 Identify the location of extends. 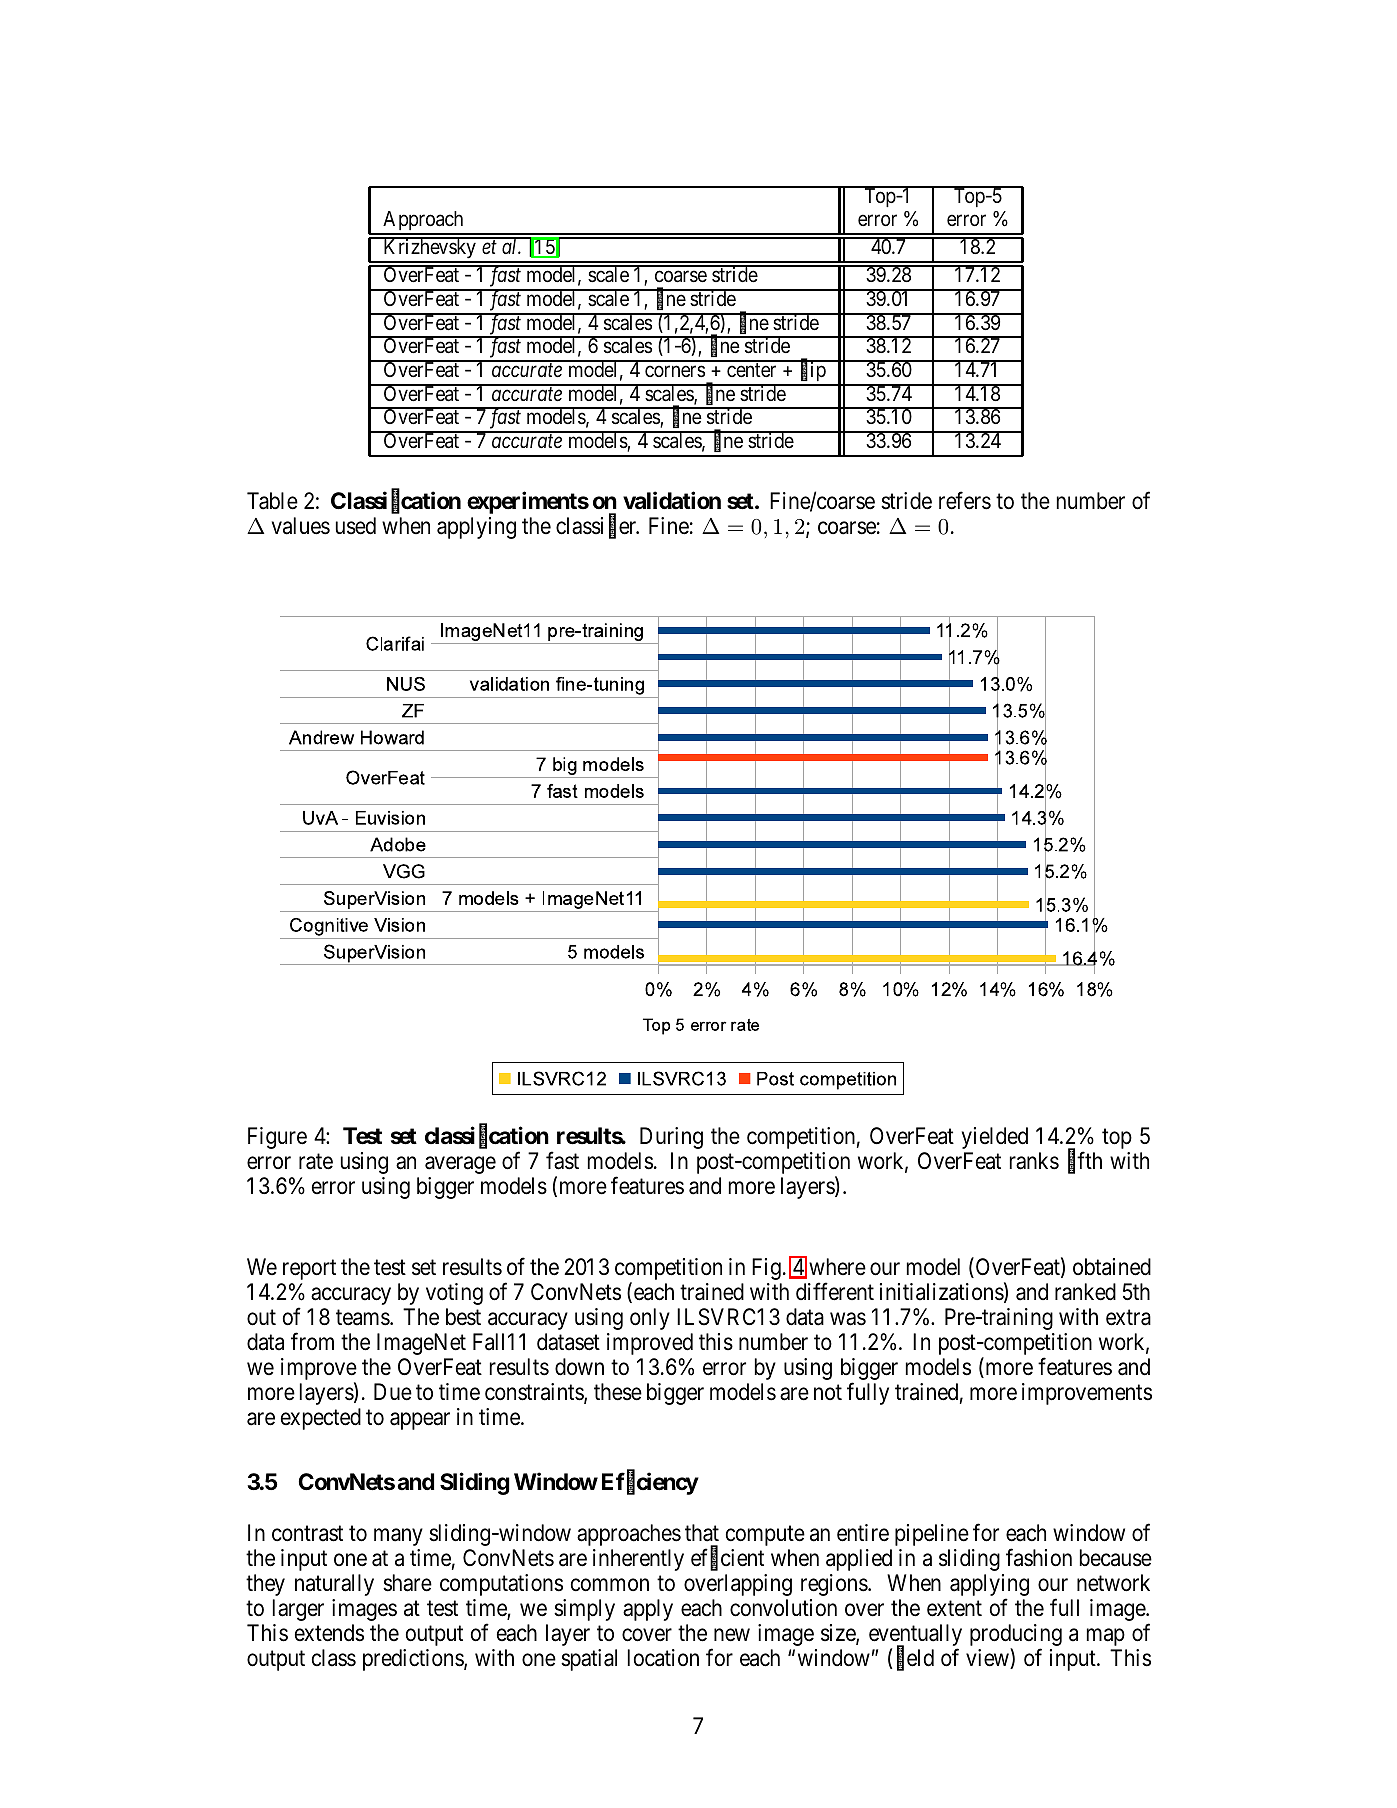
(329, 1633).
